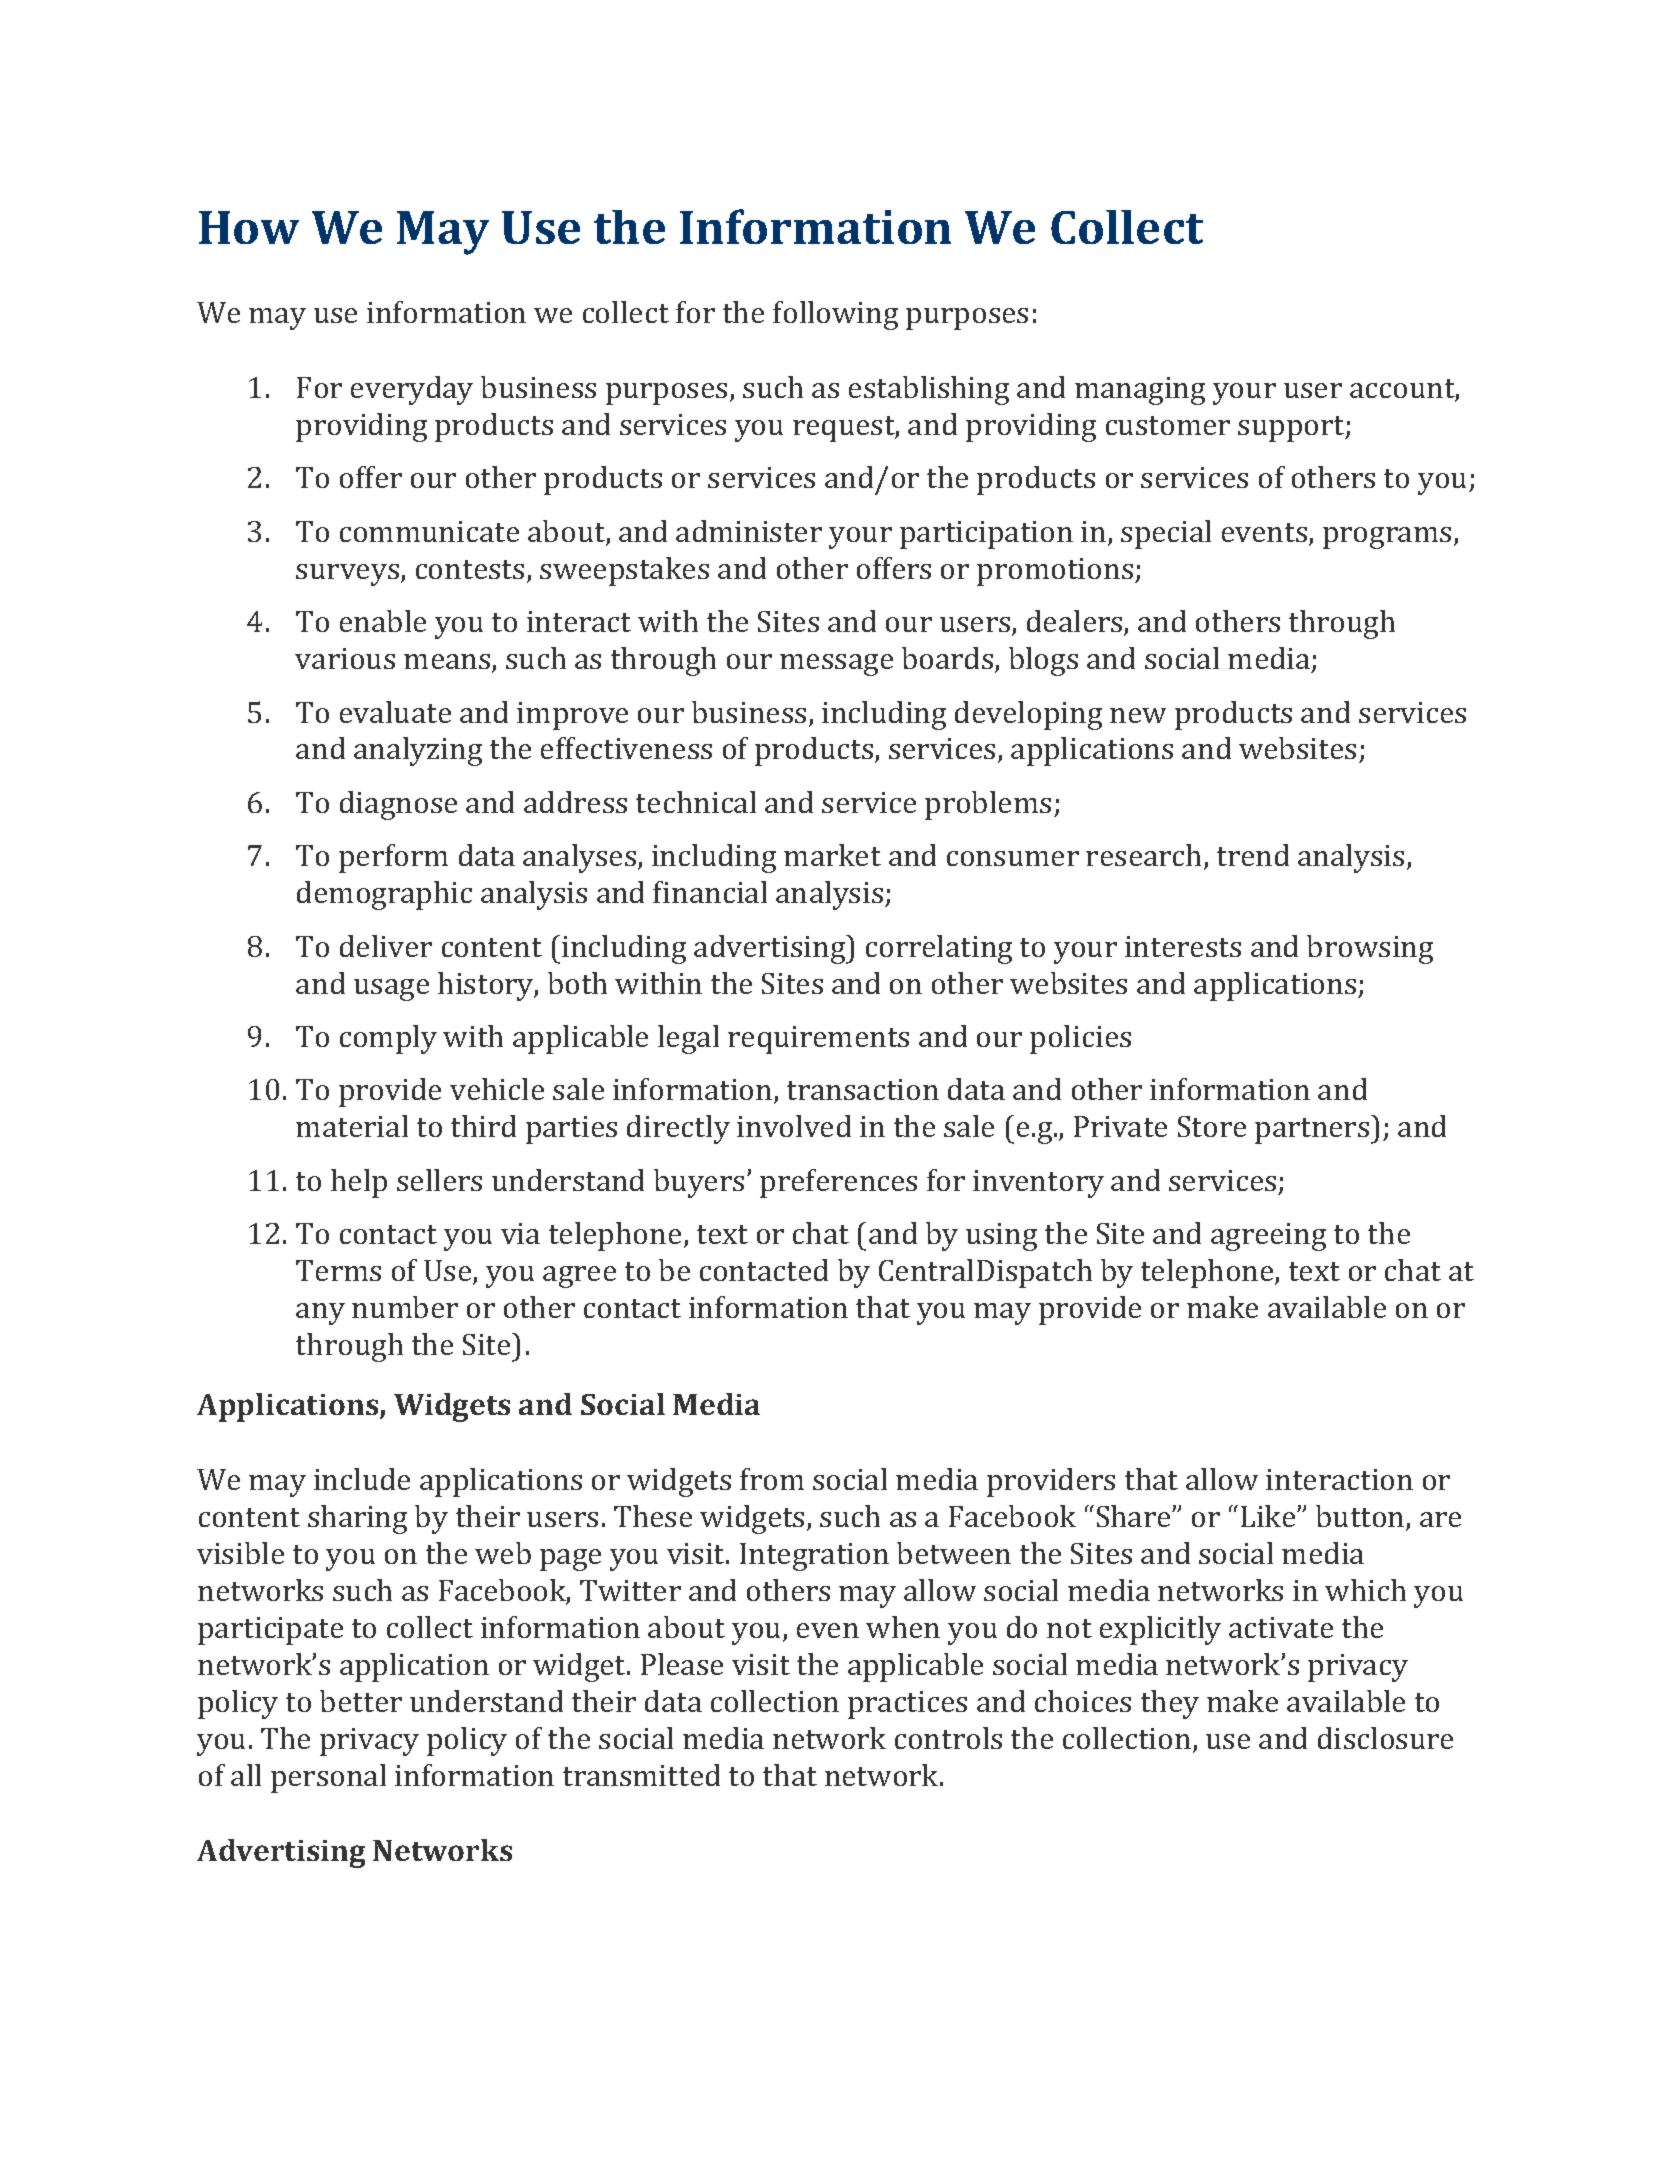 The width and height of the screenshot is (1677, 2170). Describe the element at coordinates (1269, 1516) in the screenshot. I see `Like` at that location.
